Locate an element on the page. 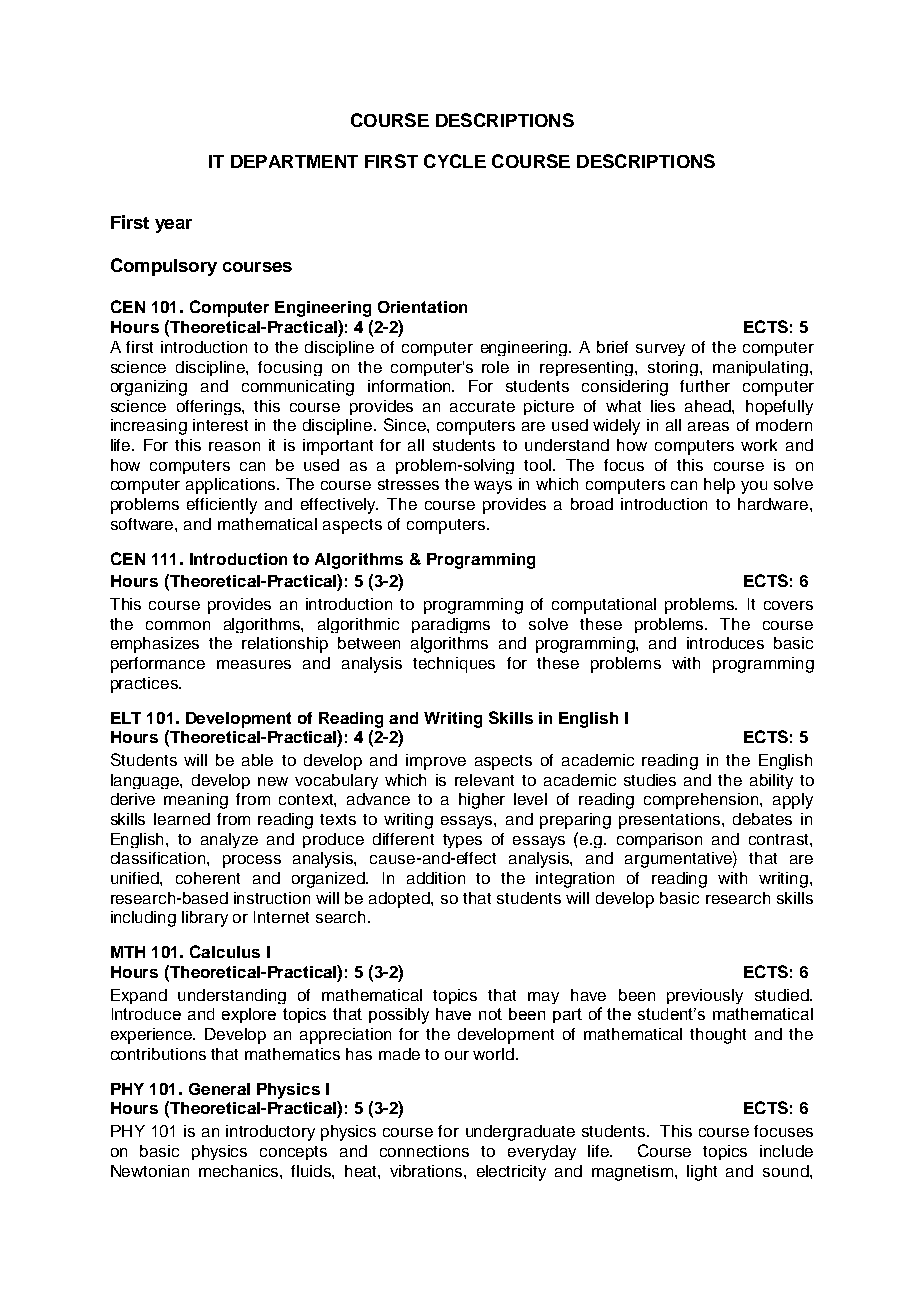 The width and height of the page is (924, 1308). addition is located at coordinates (436, 878).
